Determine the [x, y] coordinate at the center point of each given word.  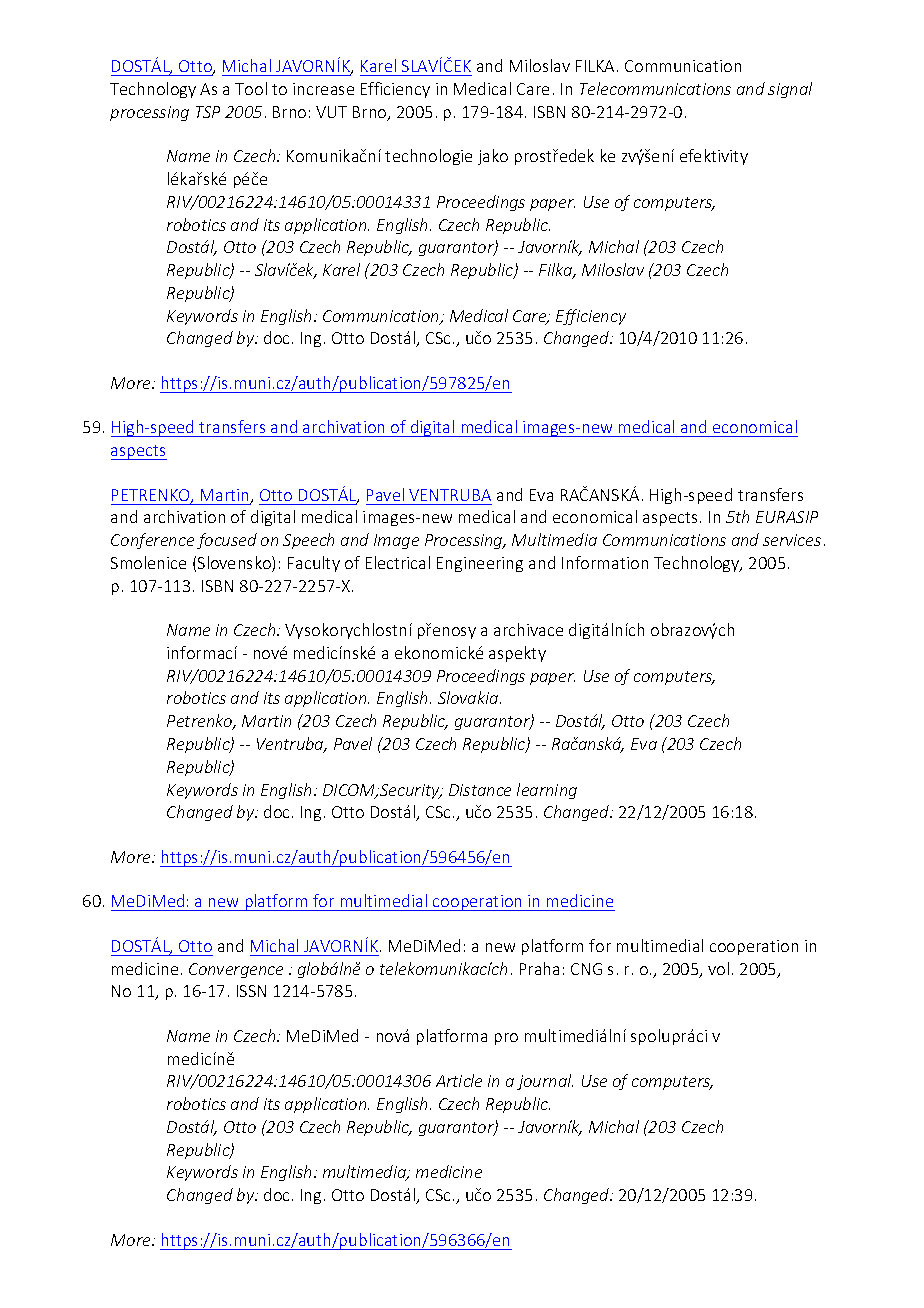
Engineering [480, 564]
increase [323, 89]
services [792, 540]
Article [459, 1080]
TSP [208, 112]
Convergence [236, 970]
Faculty [314, 564]
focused [227, 541]
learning [547, 791]
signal [790, 90]
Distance [480, 790]
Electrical [398, 562]
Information [605, 562]
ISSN [251, 991]
